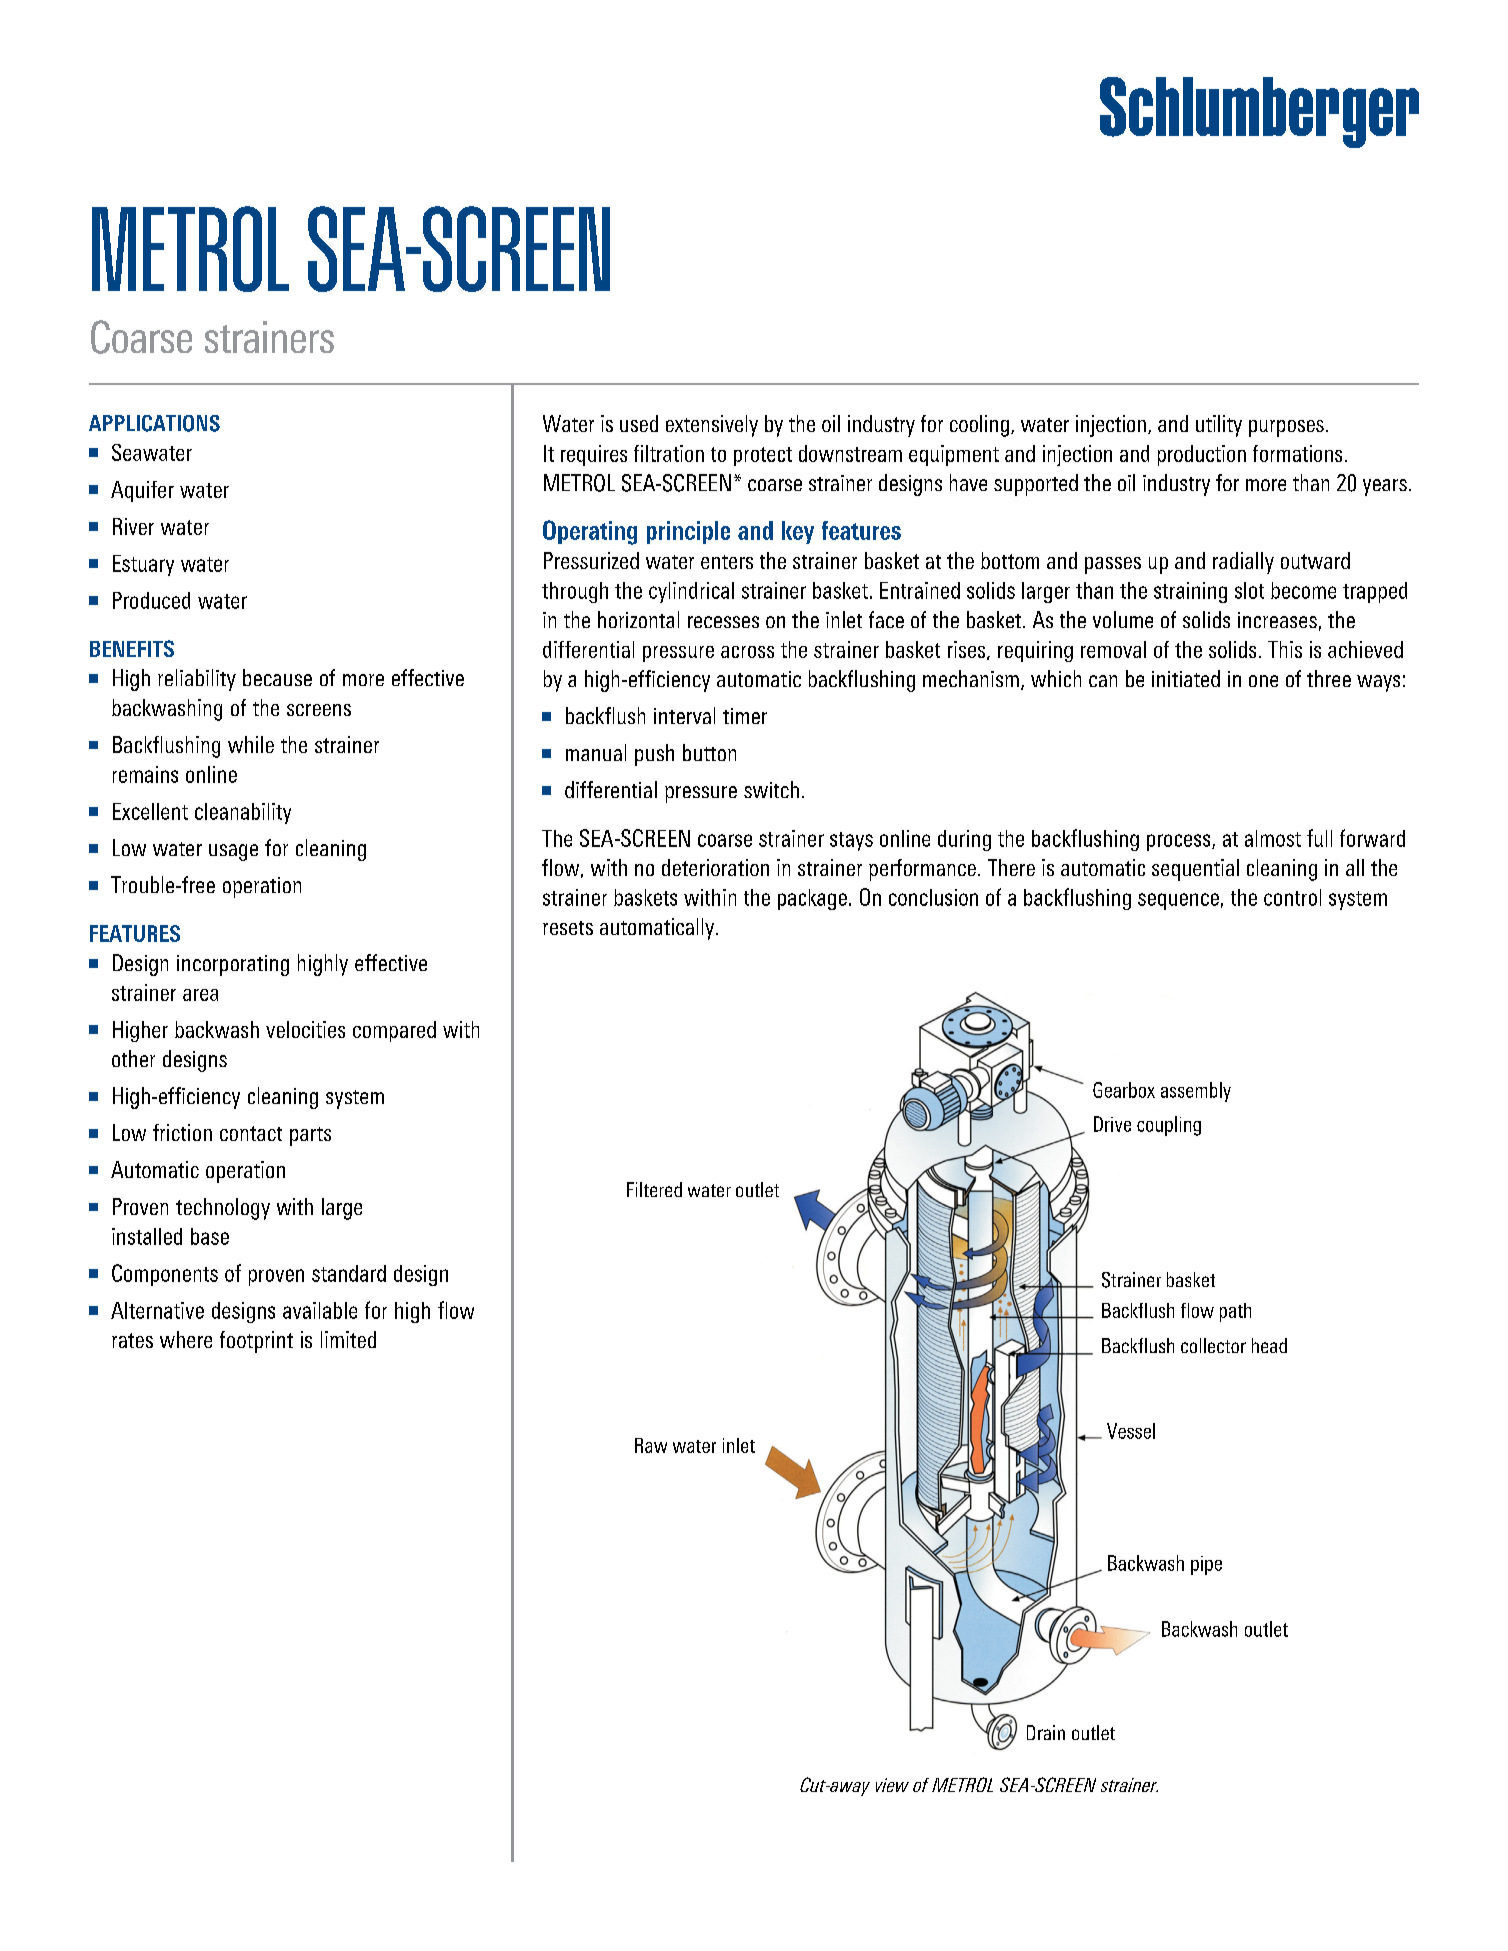  I want to click on view, so click(892, 1785).
